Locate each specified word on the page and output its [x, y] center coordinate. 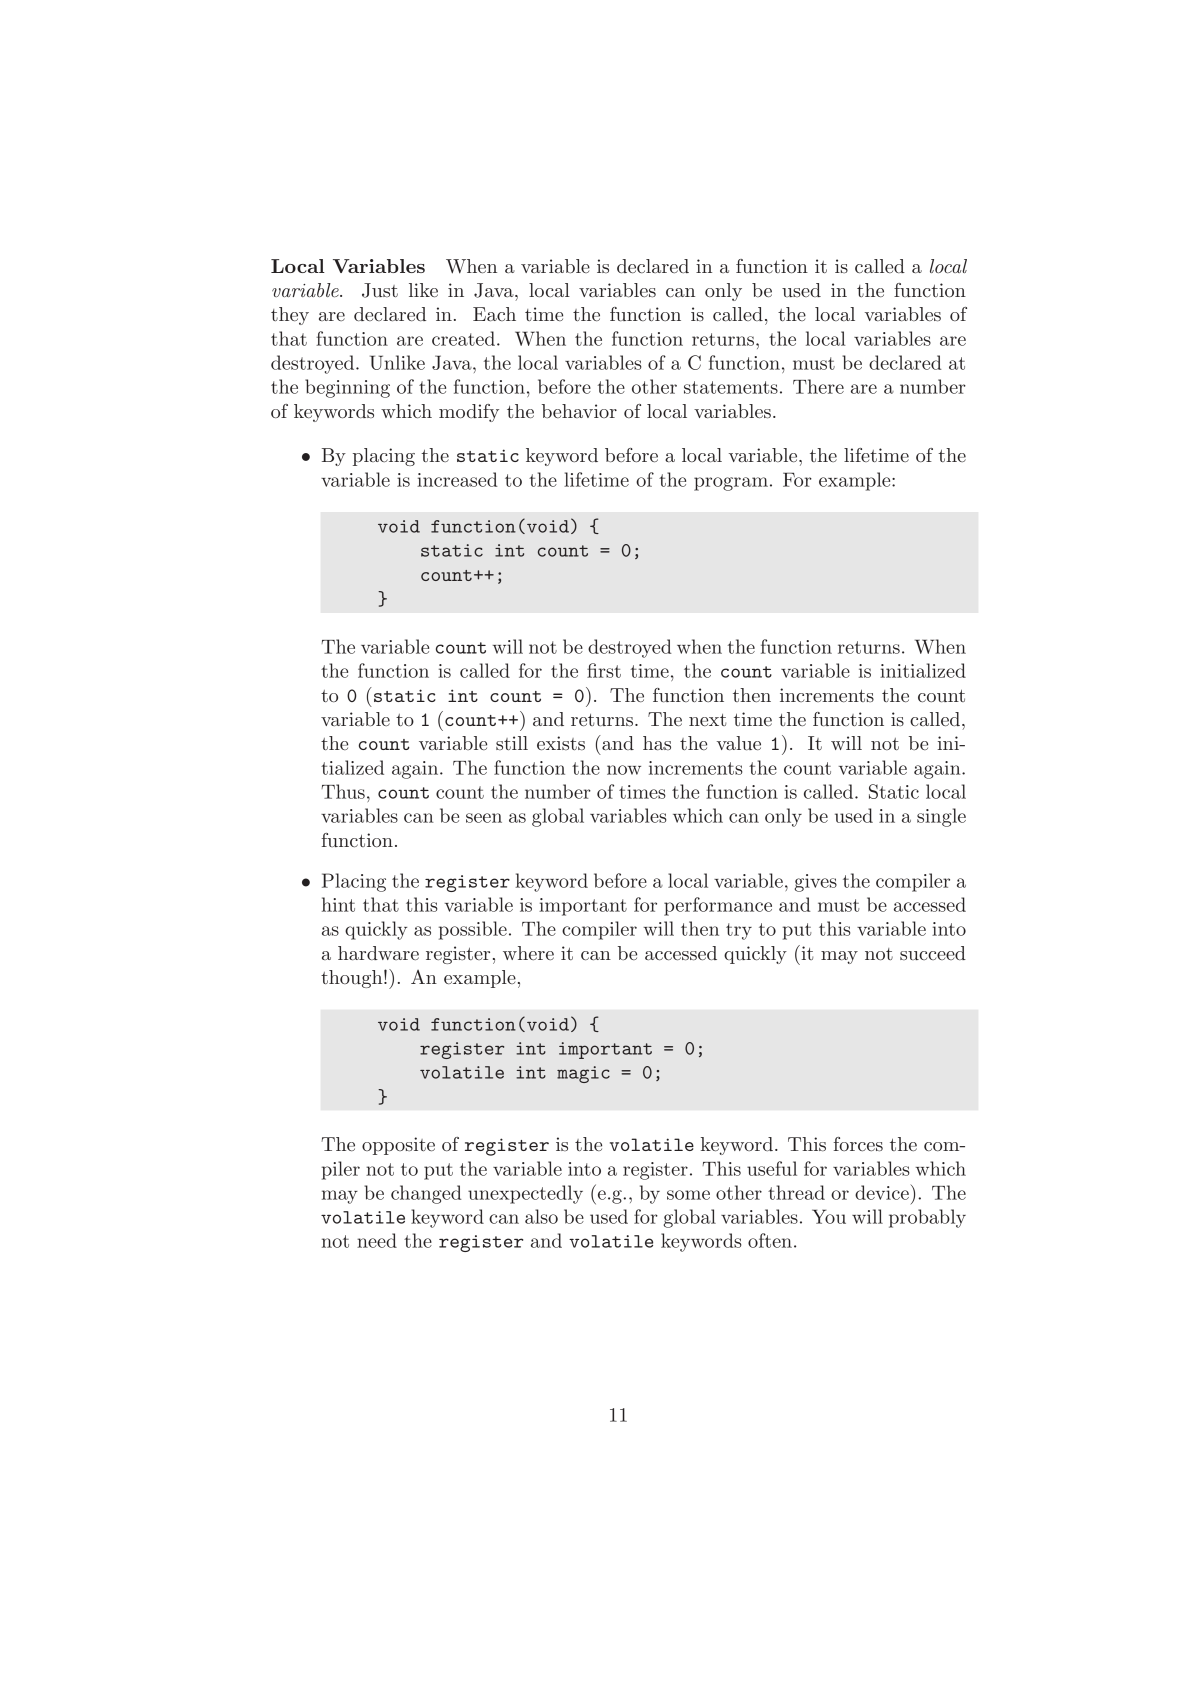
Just [380, 290]
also [541, 1216]
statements [731, 387]
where [528, 953]
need [377, 1240]
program [731, 484]
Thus [343, 791]
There [818, 386]
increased [457, 479]
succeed [933, 953]
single [941, 817]
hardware [378, 953]
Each [494, 314]
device [883, 1192]
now [624, 770]
